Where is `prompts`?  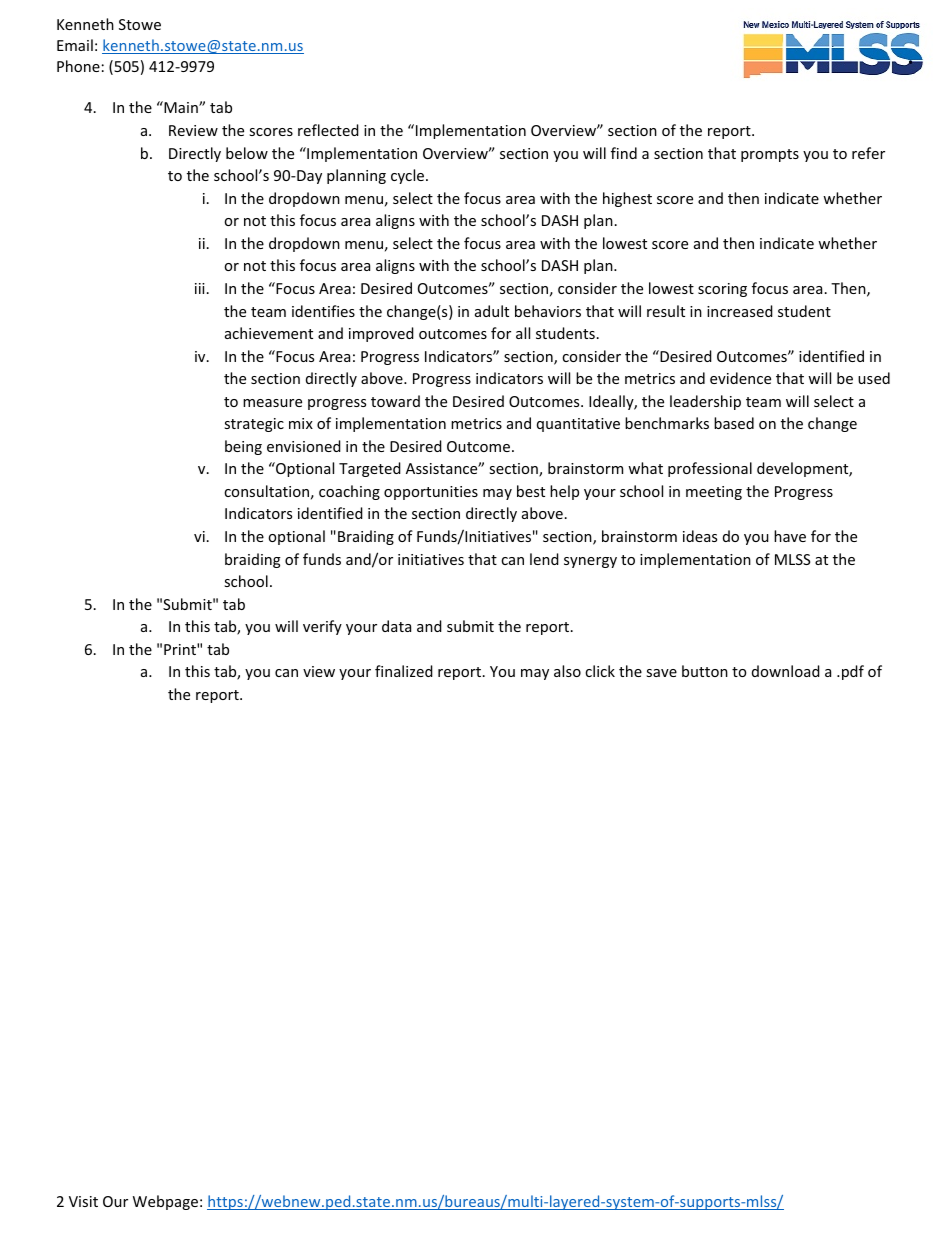
prompts is located at coordinates (770, 155).
